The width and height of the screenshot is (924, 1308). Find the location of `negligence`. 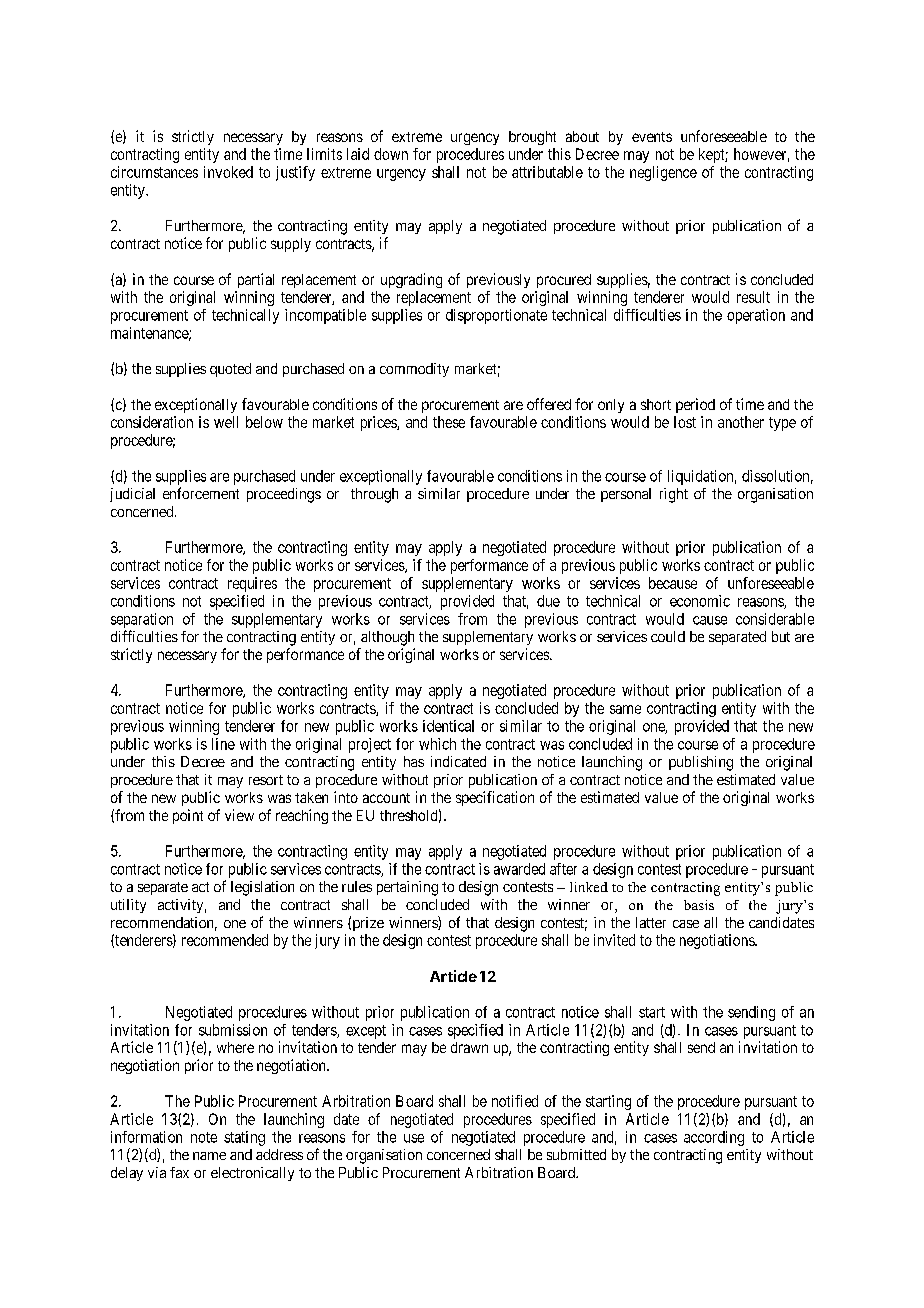

negligence is located at coordinates (663, 173).
